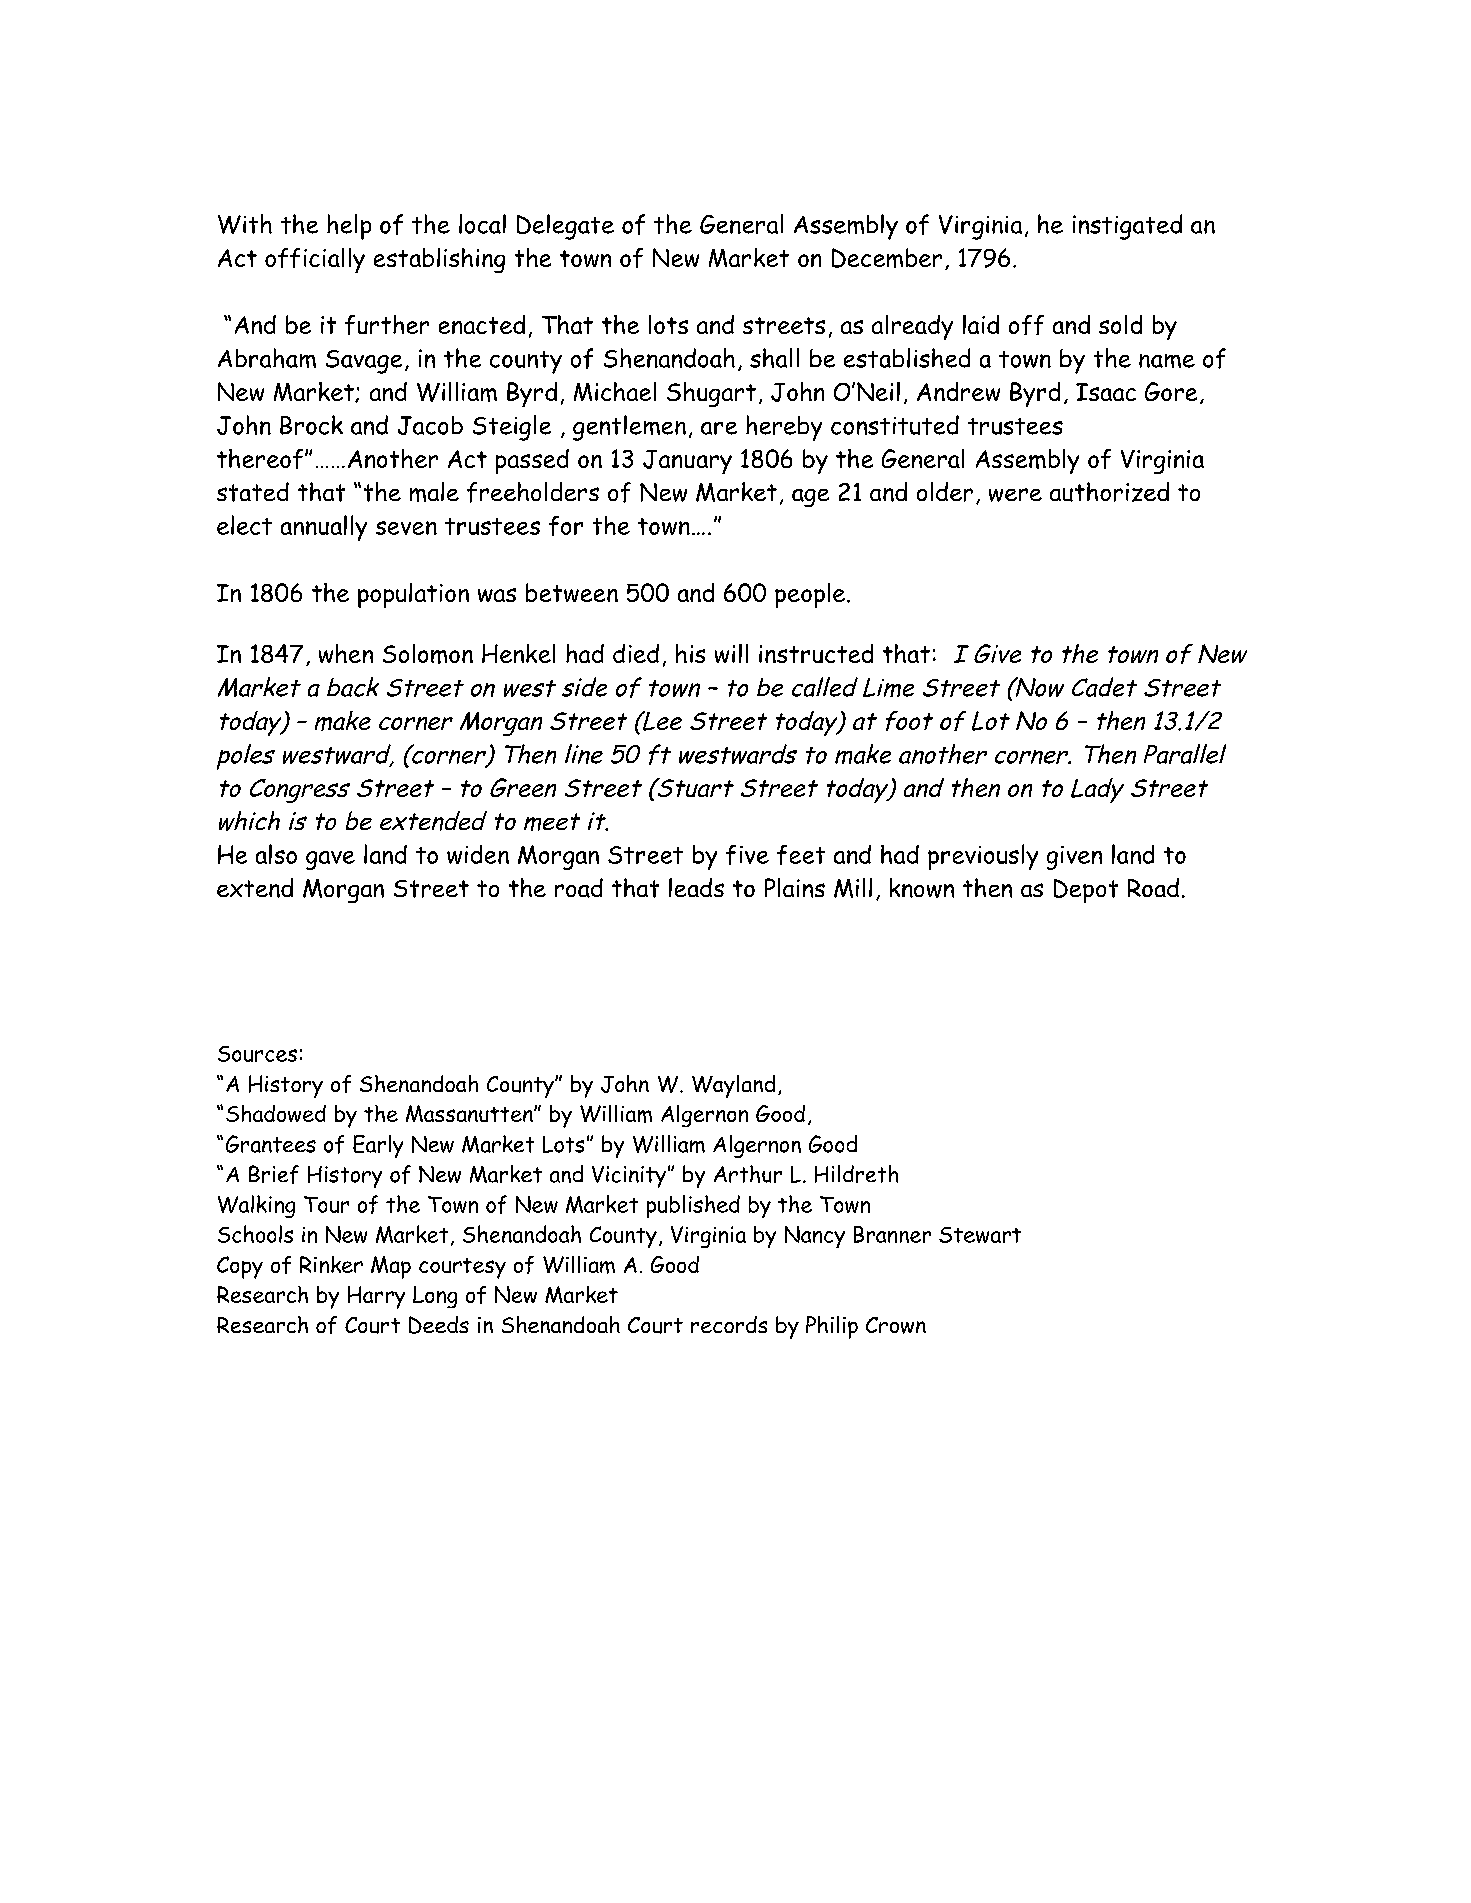  I want to click on population, so click(413, 595).
